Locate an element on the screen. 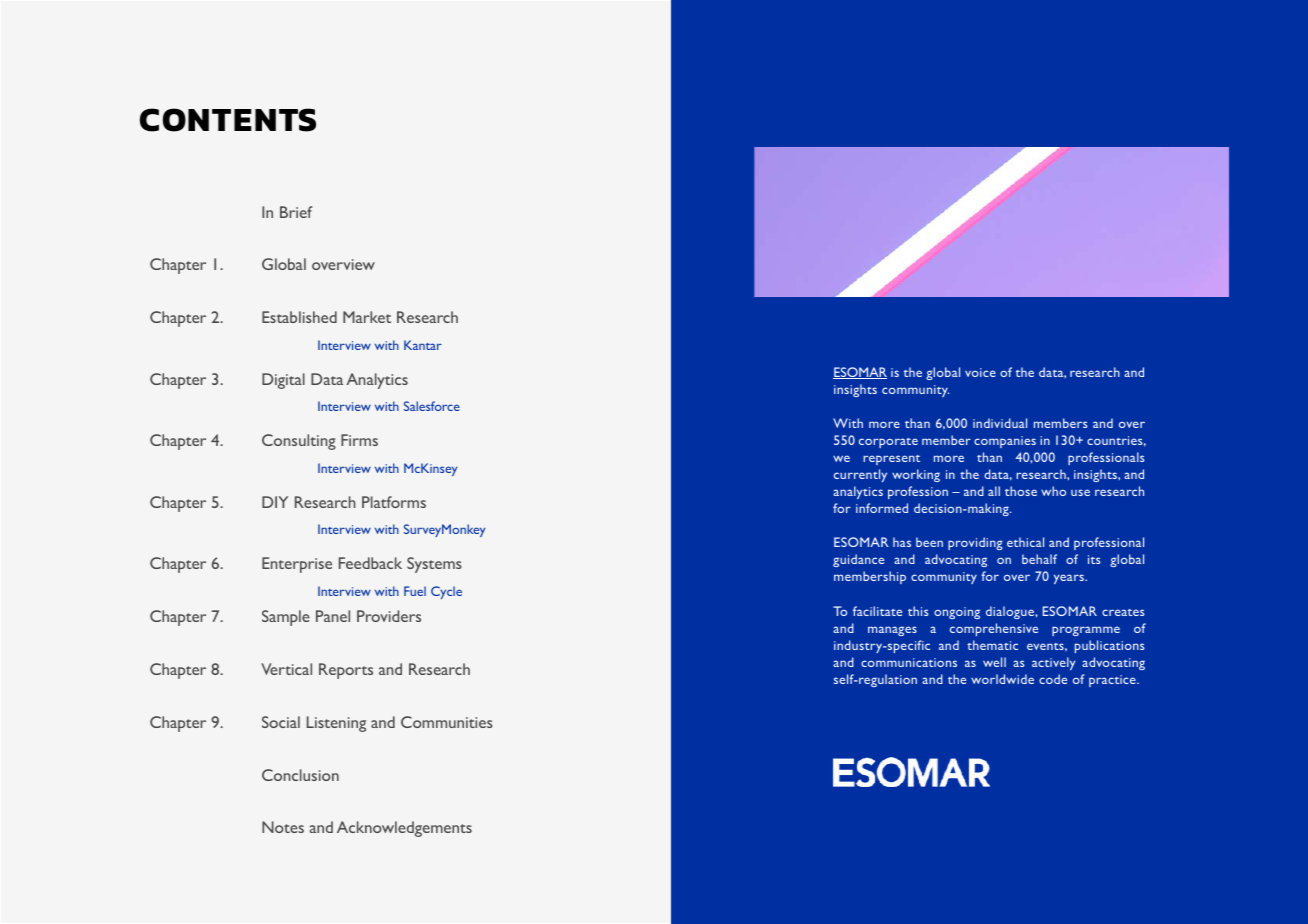  voice is located at coordinates (980, 372).
